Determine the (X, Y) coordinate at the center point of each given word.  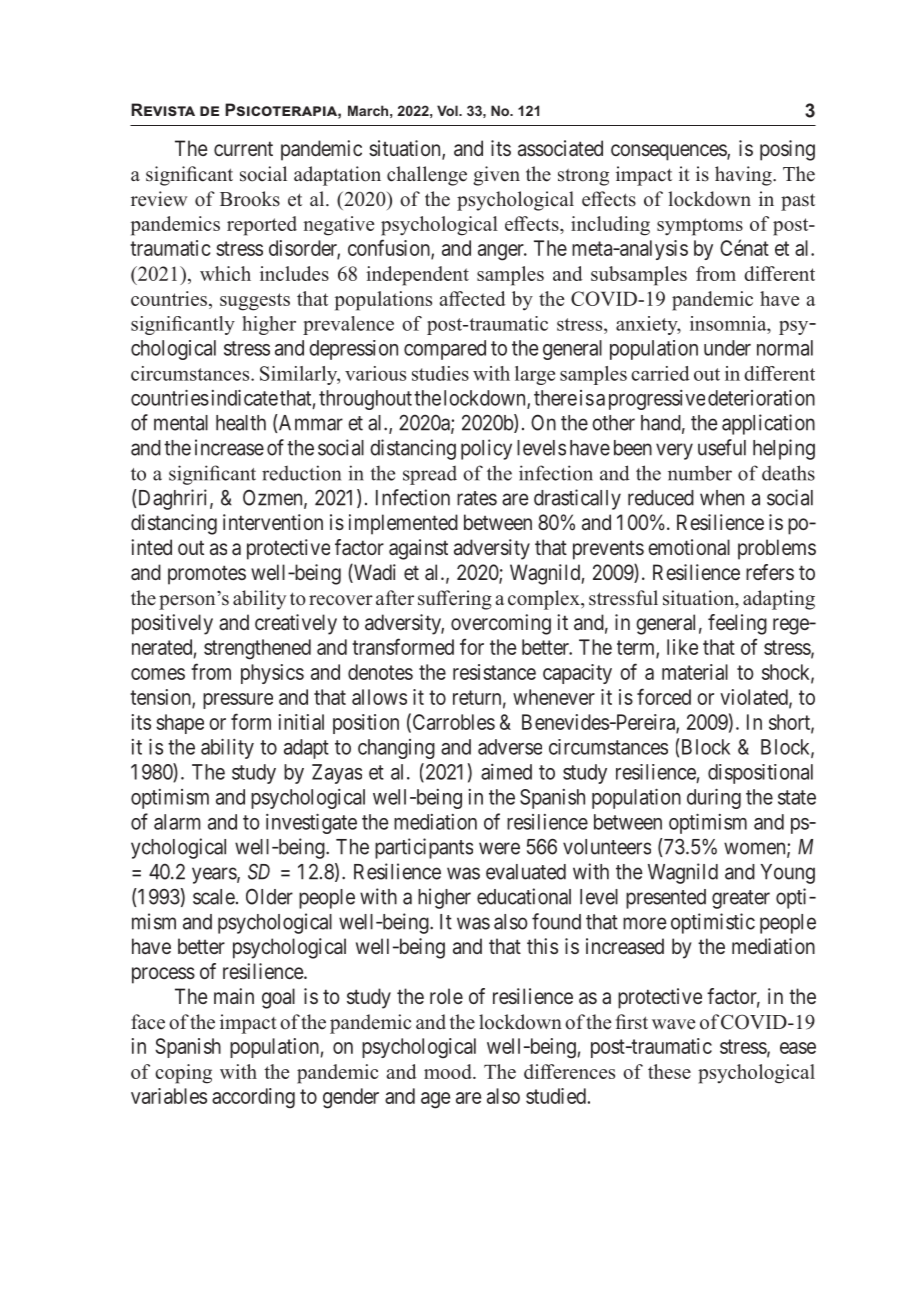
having (744, 176)
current (243, 148)
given (496, 176)
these (669, 1071)
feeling (737, 624)
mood (449, 1071)
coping (183, 1074)
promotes (207, 575)
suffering (455, 600)
